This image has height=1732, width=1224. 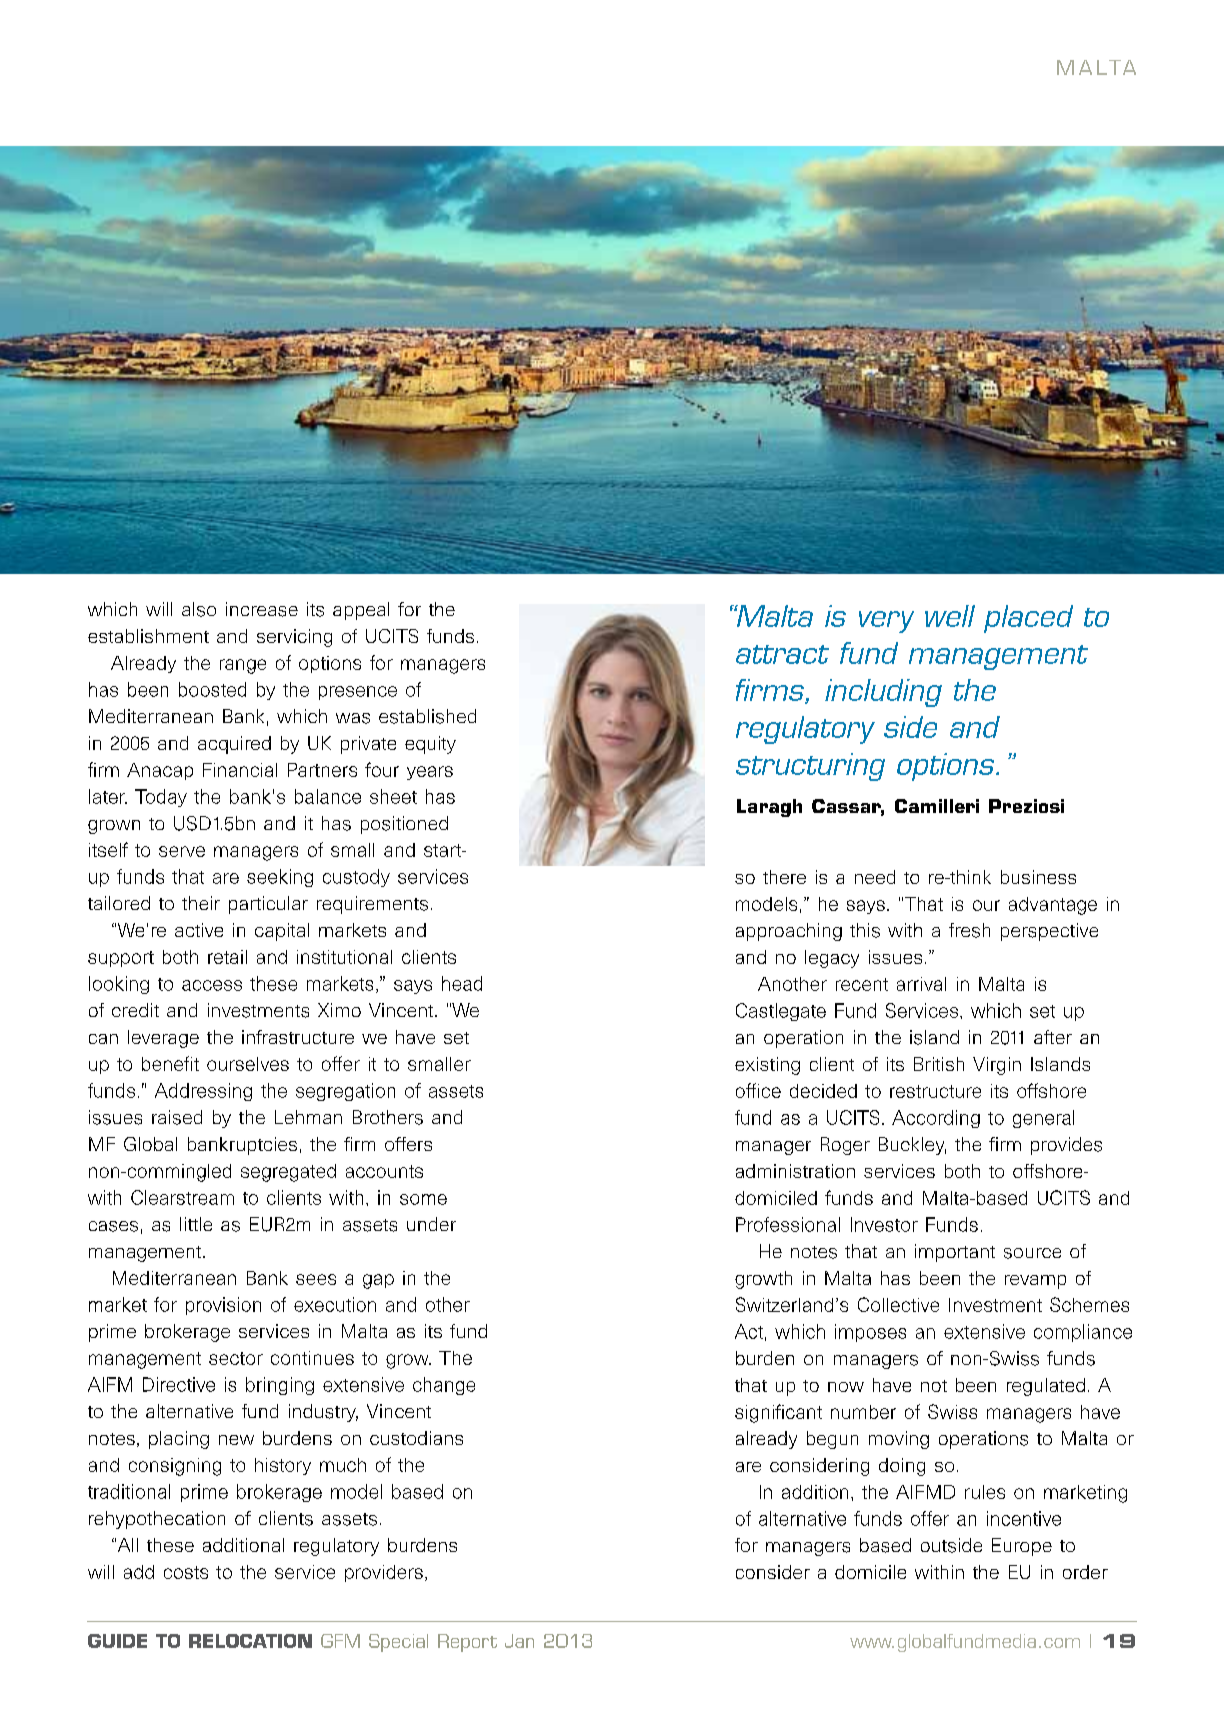 What do you see at coordinates (1022, 1547) in the image?
I see `Europe` at bounding box center [1022, 1547].
